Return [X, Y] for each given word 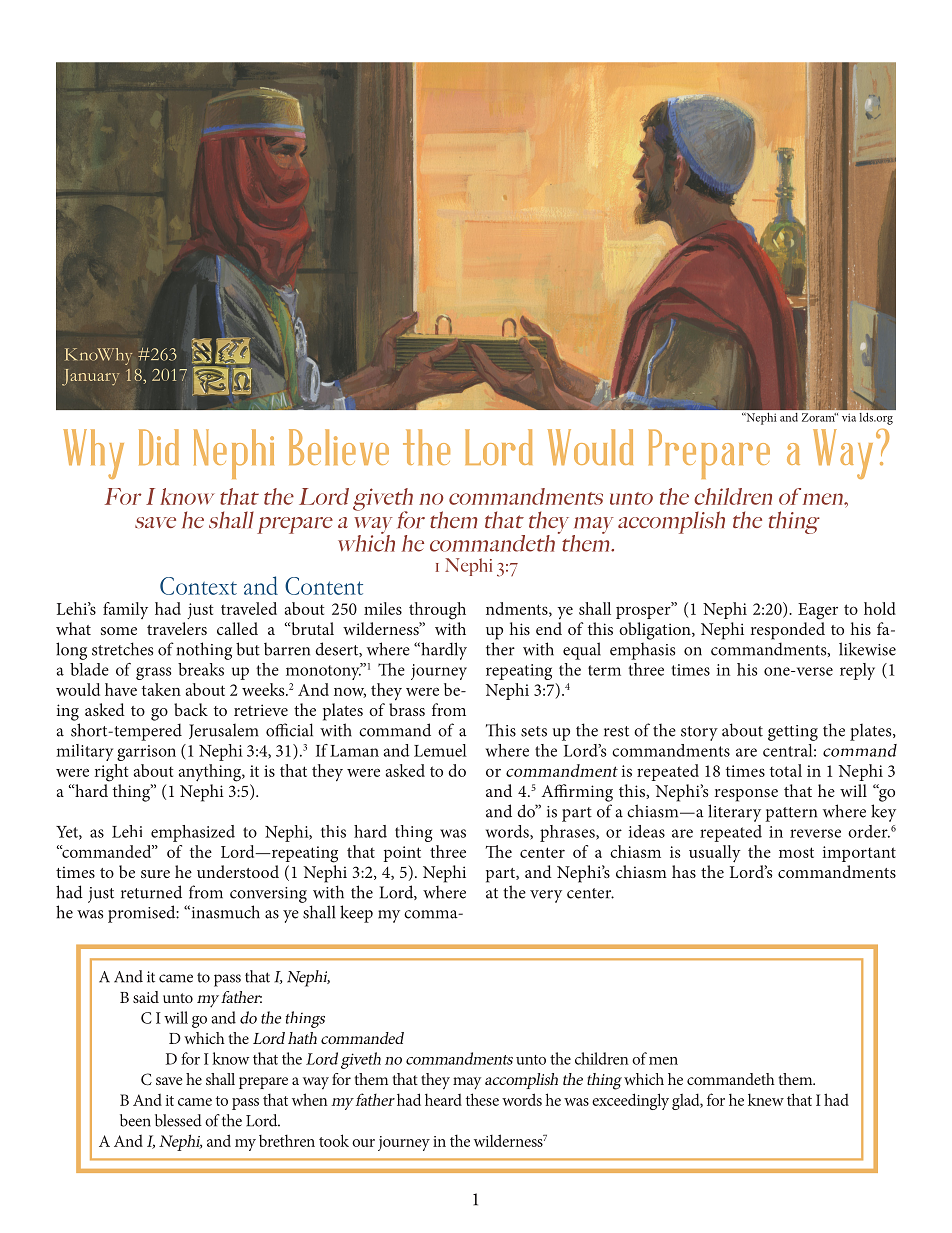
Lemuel [440, 750]
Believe [339, 447]
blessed [178, 1120]
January [91, 377]
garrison [146, 753]
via [849, 418]
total [786, 770]
